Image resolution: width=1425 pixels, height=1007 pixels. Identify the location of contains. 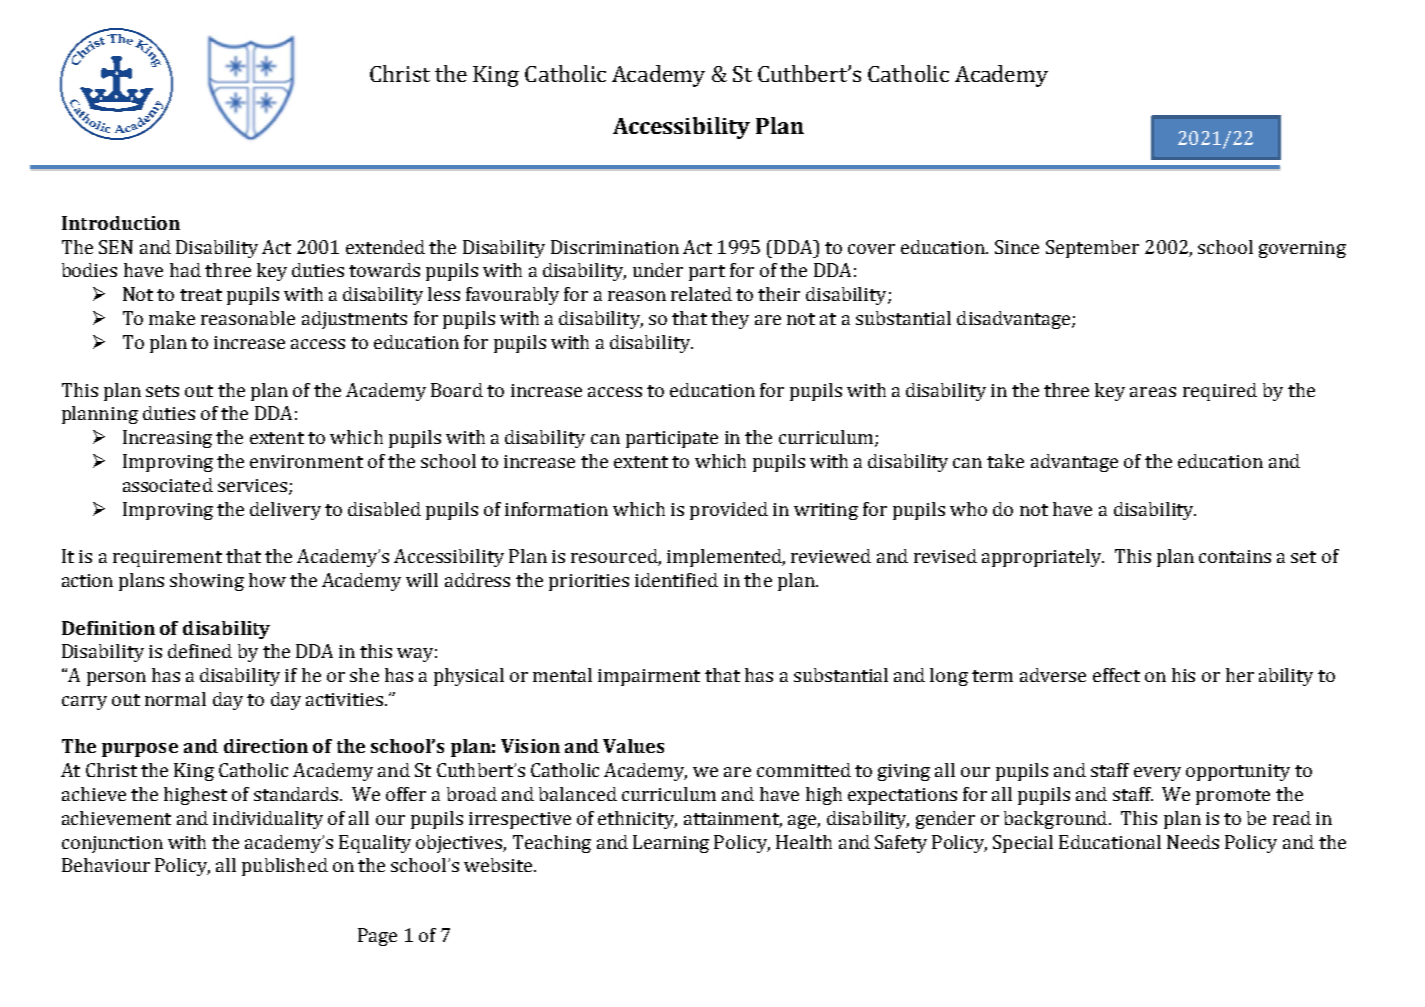
(1235, 556).
